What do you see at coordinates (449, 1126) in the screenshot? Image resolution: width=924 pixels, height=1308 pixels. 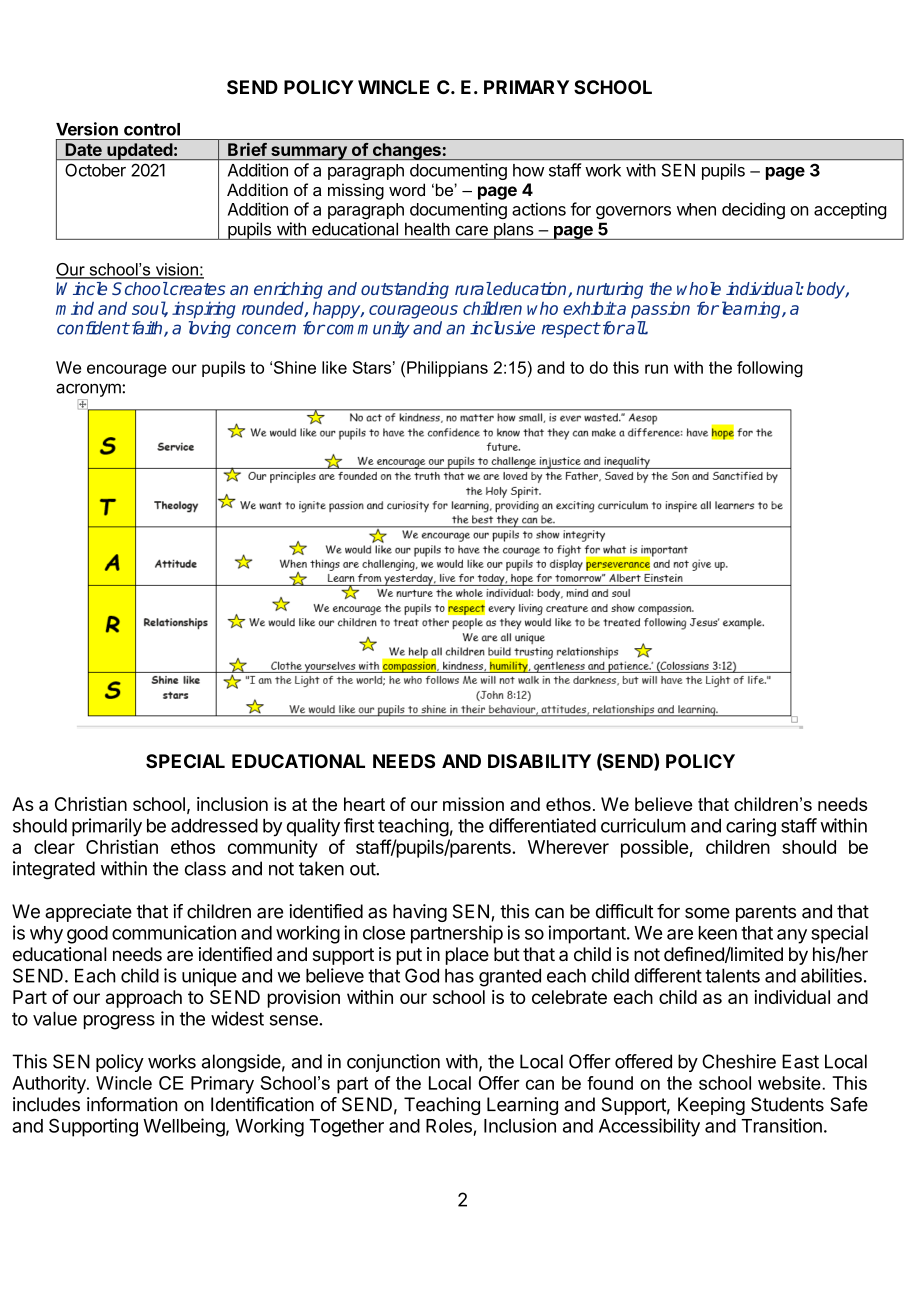 I see `Roles` at bounding box center [449, 1126].
